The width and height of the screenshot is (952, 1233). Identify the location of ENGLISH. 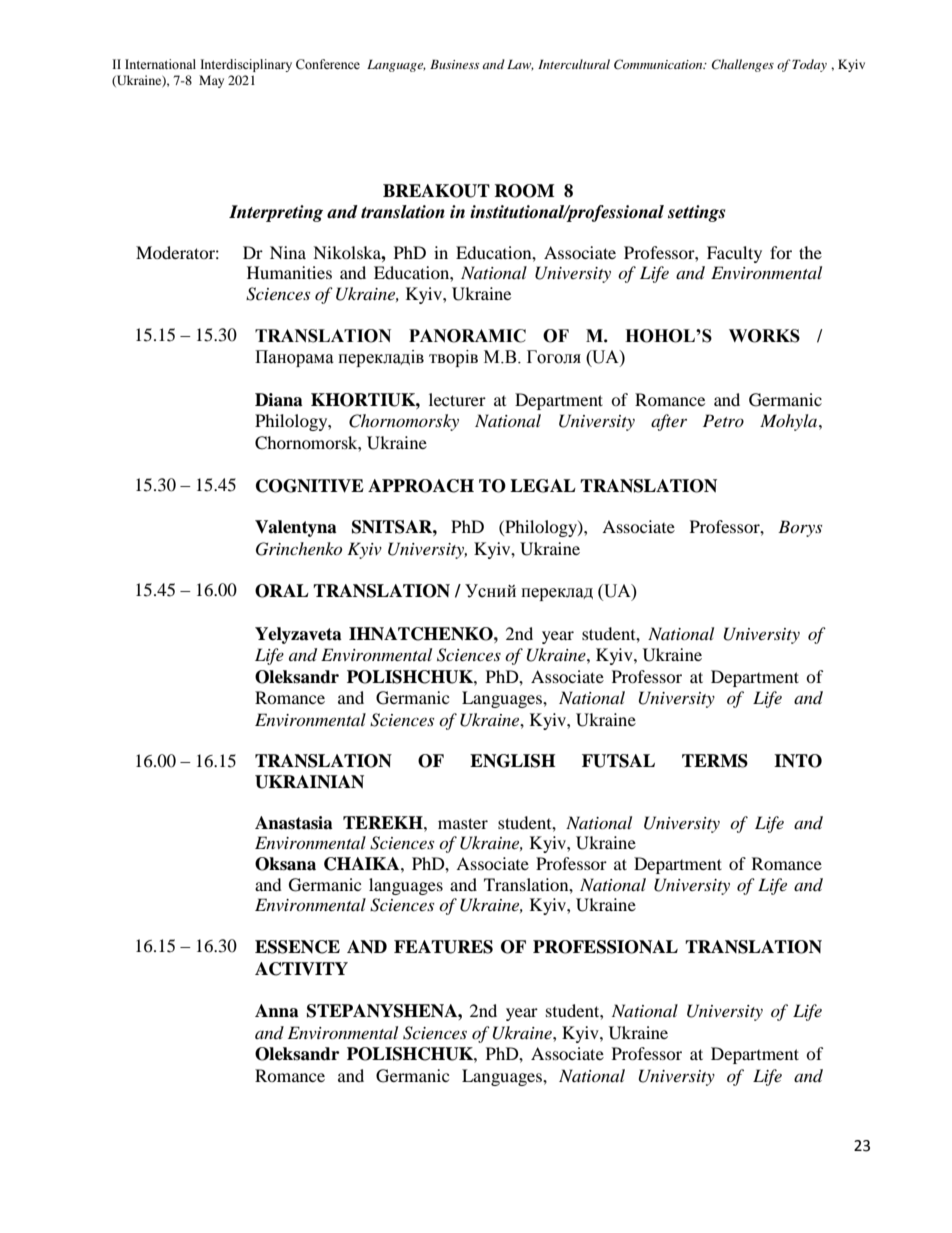
(512, 761).
